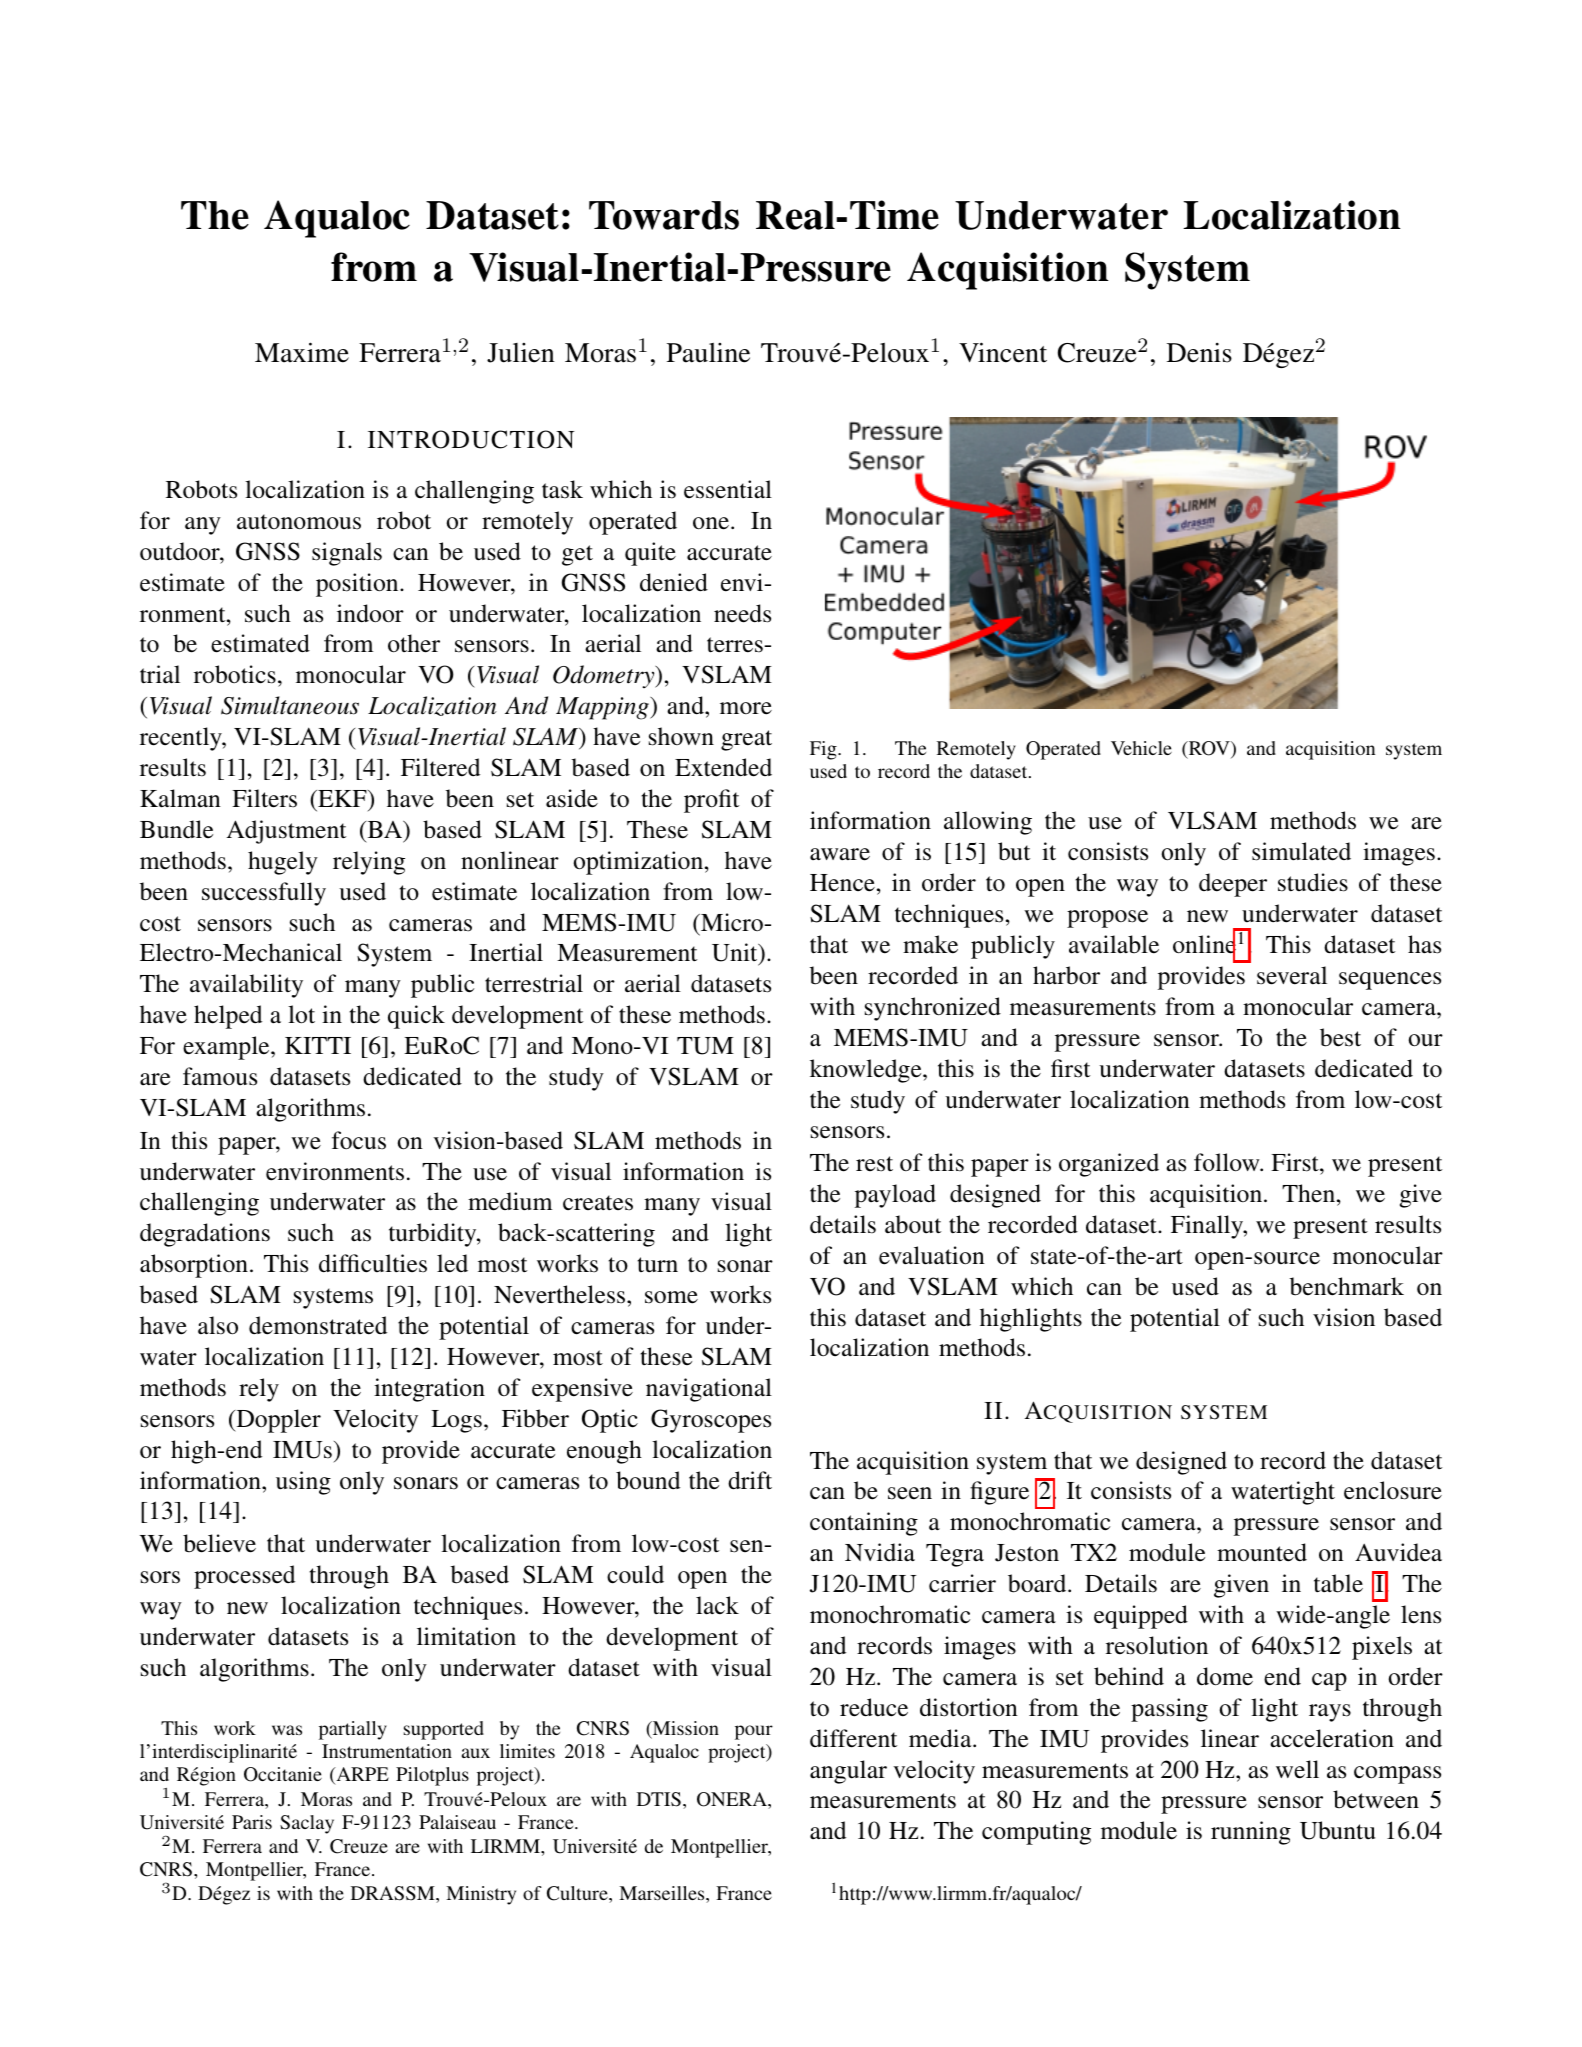 The height and width of the screenshot is (2047, 1582). What do you see at coordinates (867, 1071) in the screenshot?
I see `knowledge` at bounding box center [867, 1071].
